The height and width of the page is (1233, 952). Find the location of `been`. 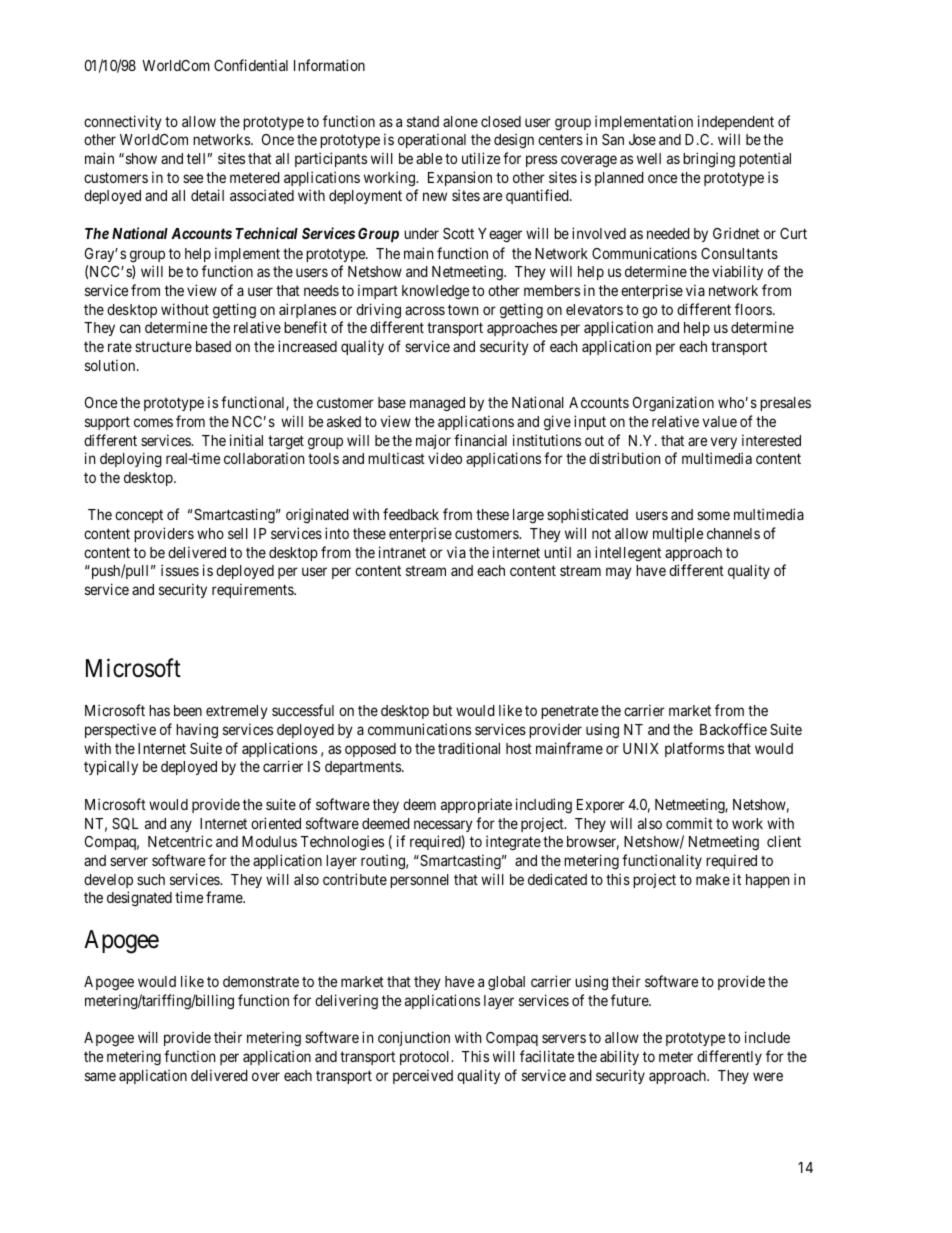

been is located at coordinates (188, 710).
